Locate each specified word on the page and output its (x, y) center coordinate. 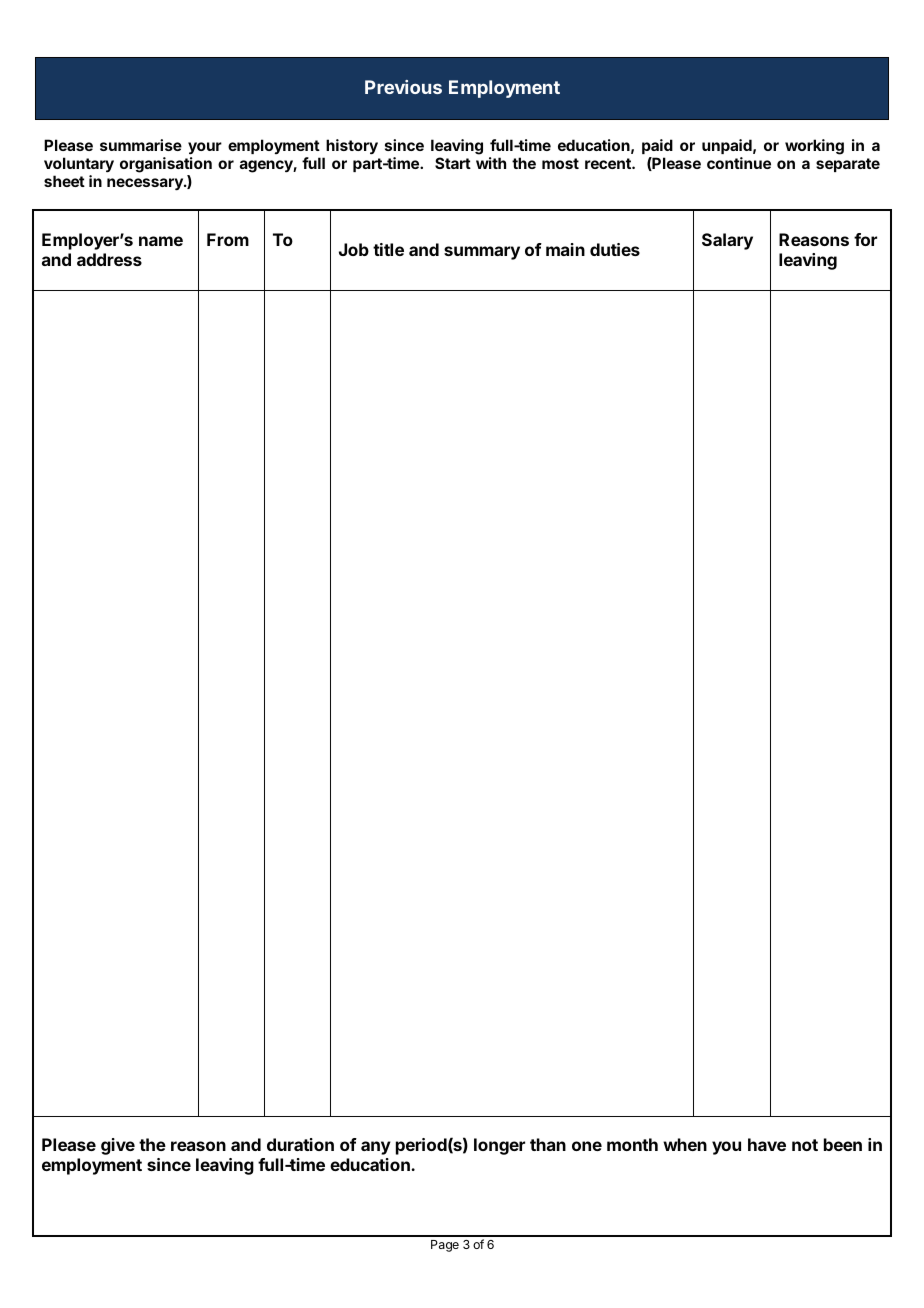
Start (453, 163)
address (109, 259)
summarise (141, 145)
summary (482, 253)
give (118, 1146)
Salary (727, 241)
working (814, 147)
